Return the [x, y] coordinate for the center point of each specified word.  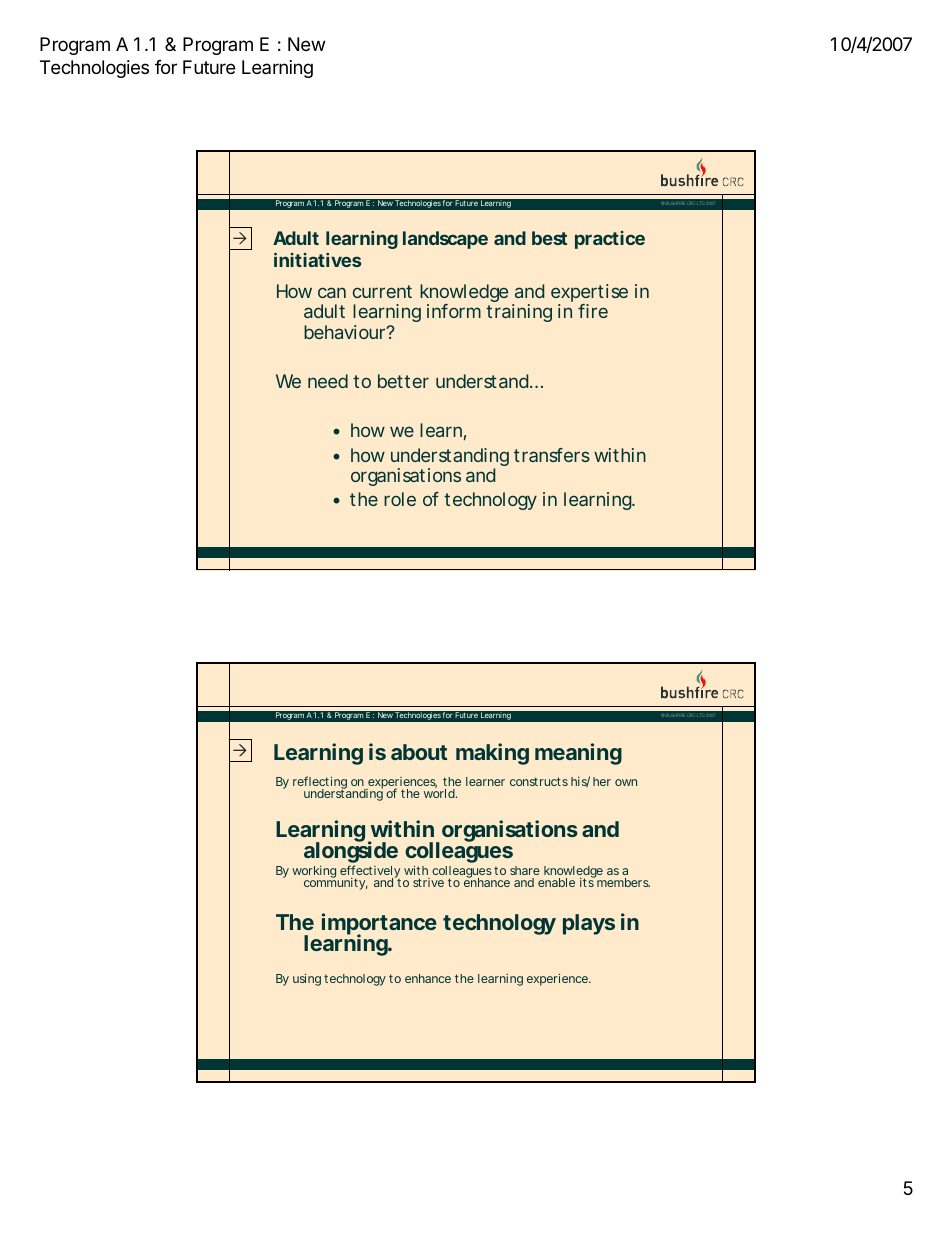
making [492, 754]
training [519, 313]
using [307, 980]
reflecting [321, 784]
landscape [445, 240]
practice [610, 240]
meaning [578, 754]
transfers [552, 455]
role [400, 499]
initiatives [317, 260]
